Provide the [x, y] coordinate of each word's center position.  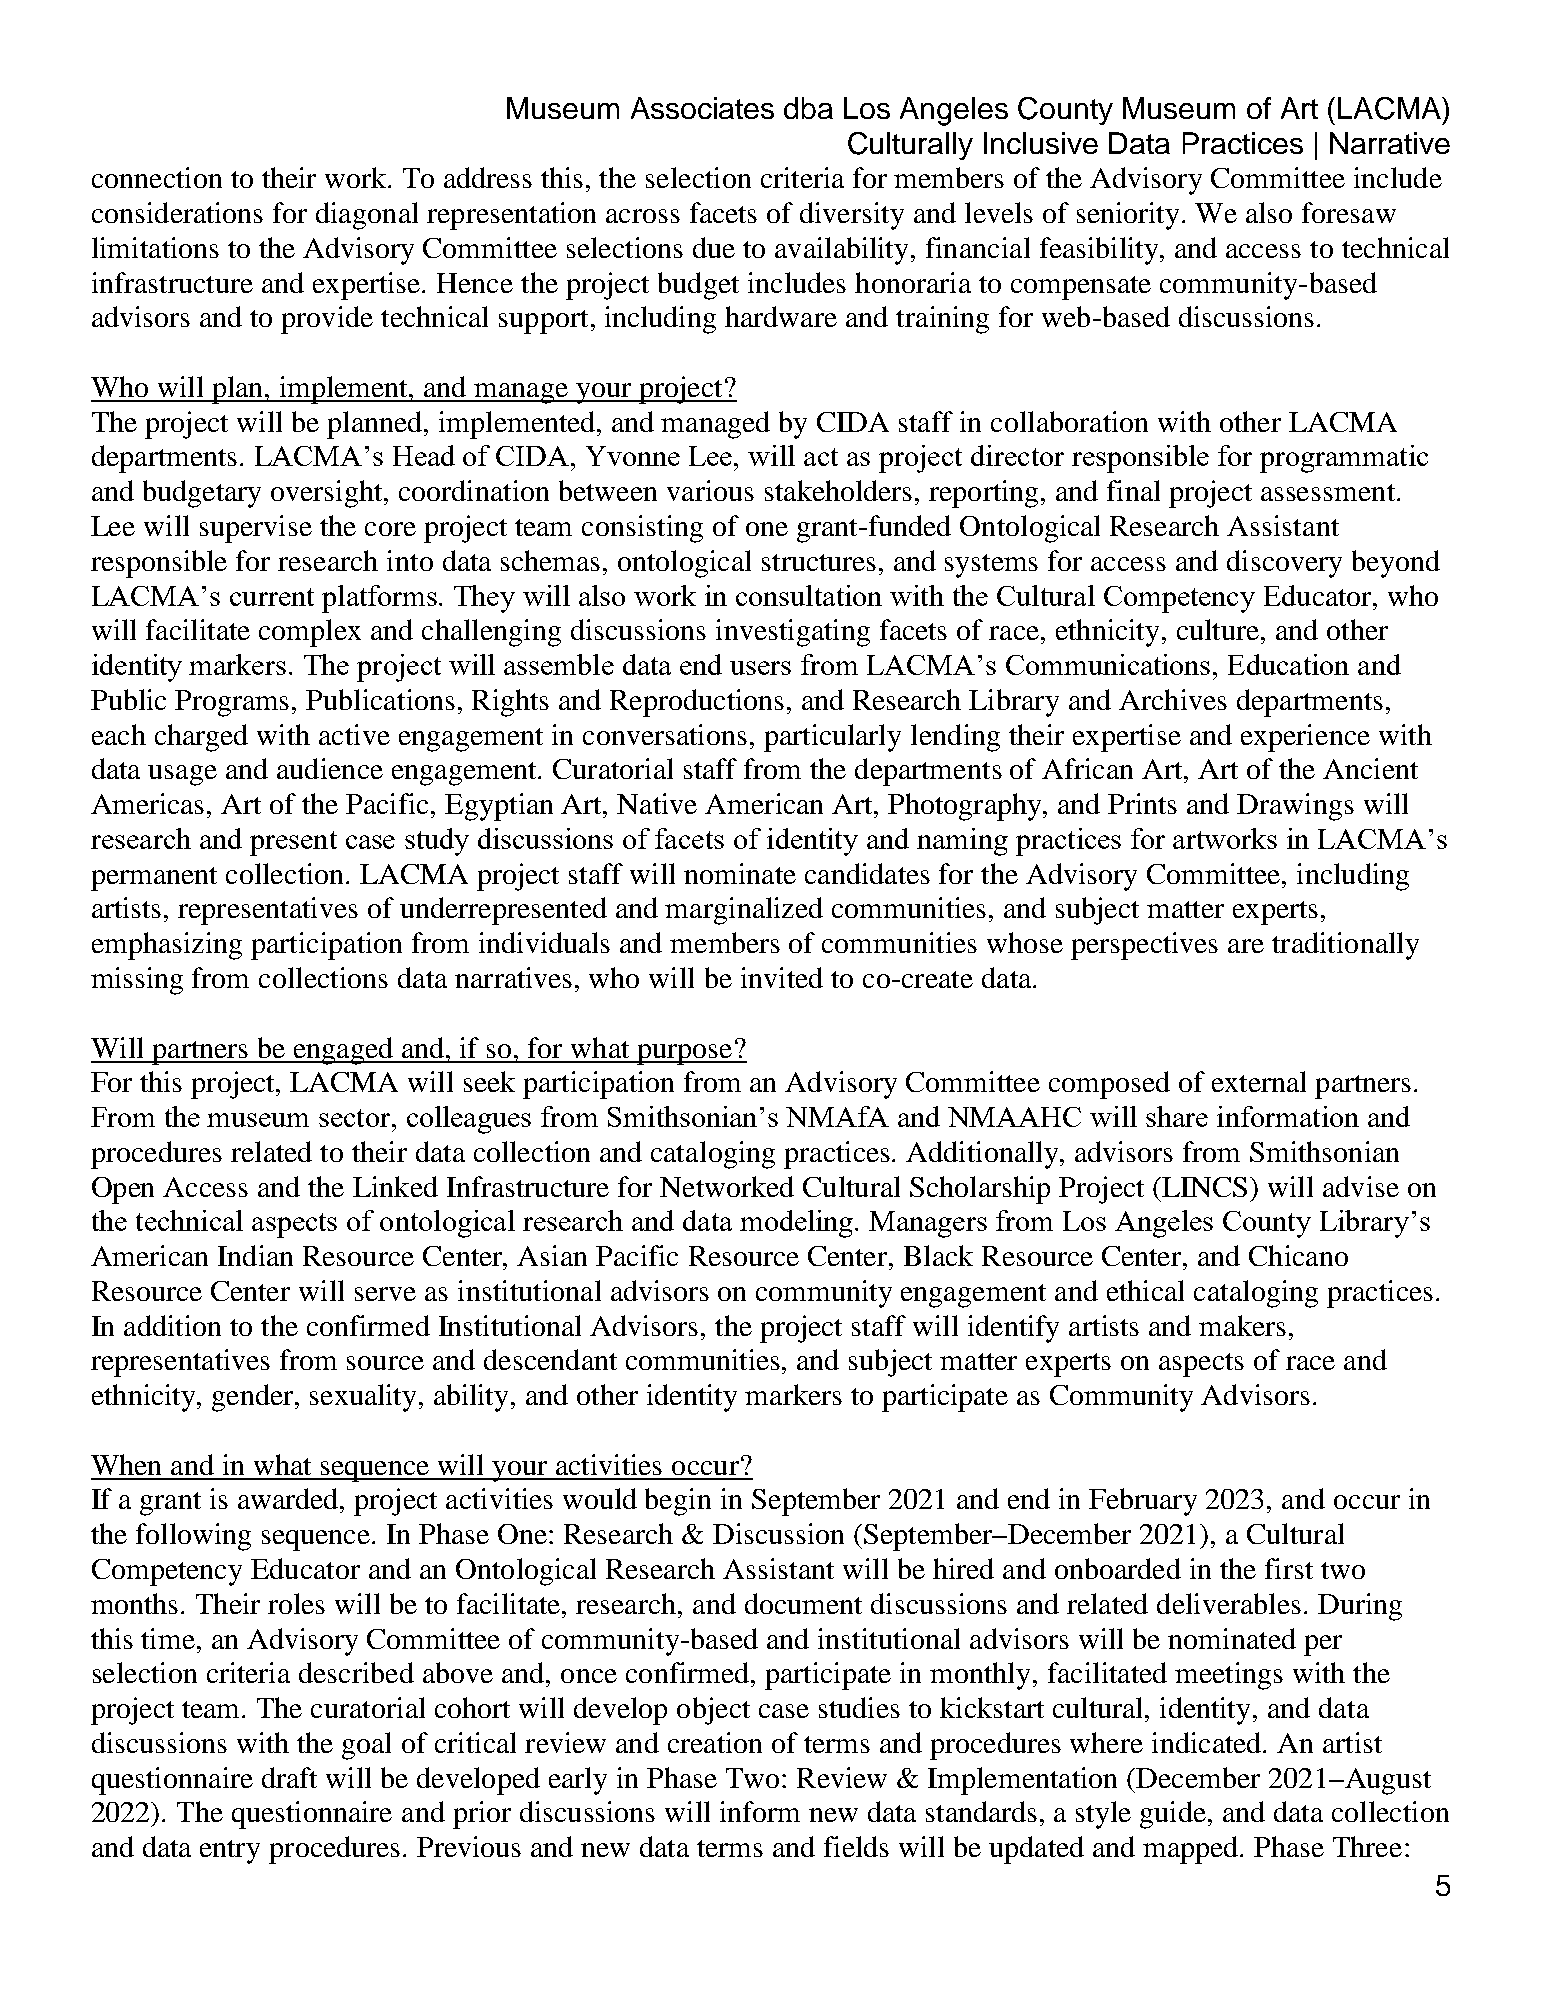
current [272, 597]
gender [254, 1398]
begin [678, 1502]
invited [782, 977]
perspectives [1144, 946]
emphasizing [167, 946]
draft [289, 1777]
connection [157, 177]
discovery [1284, 564]
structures [819, 562]
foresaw [1349, 212]
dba [808, 108]
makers [1242, 1325]
